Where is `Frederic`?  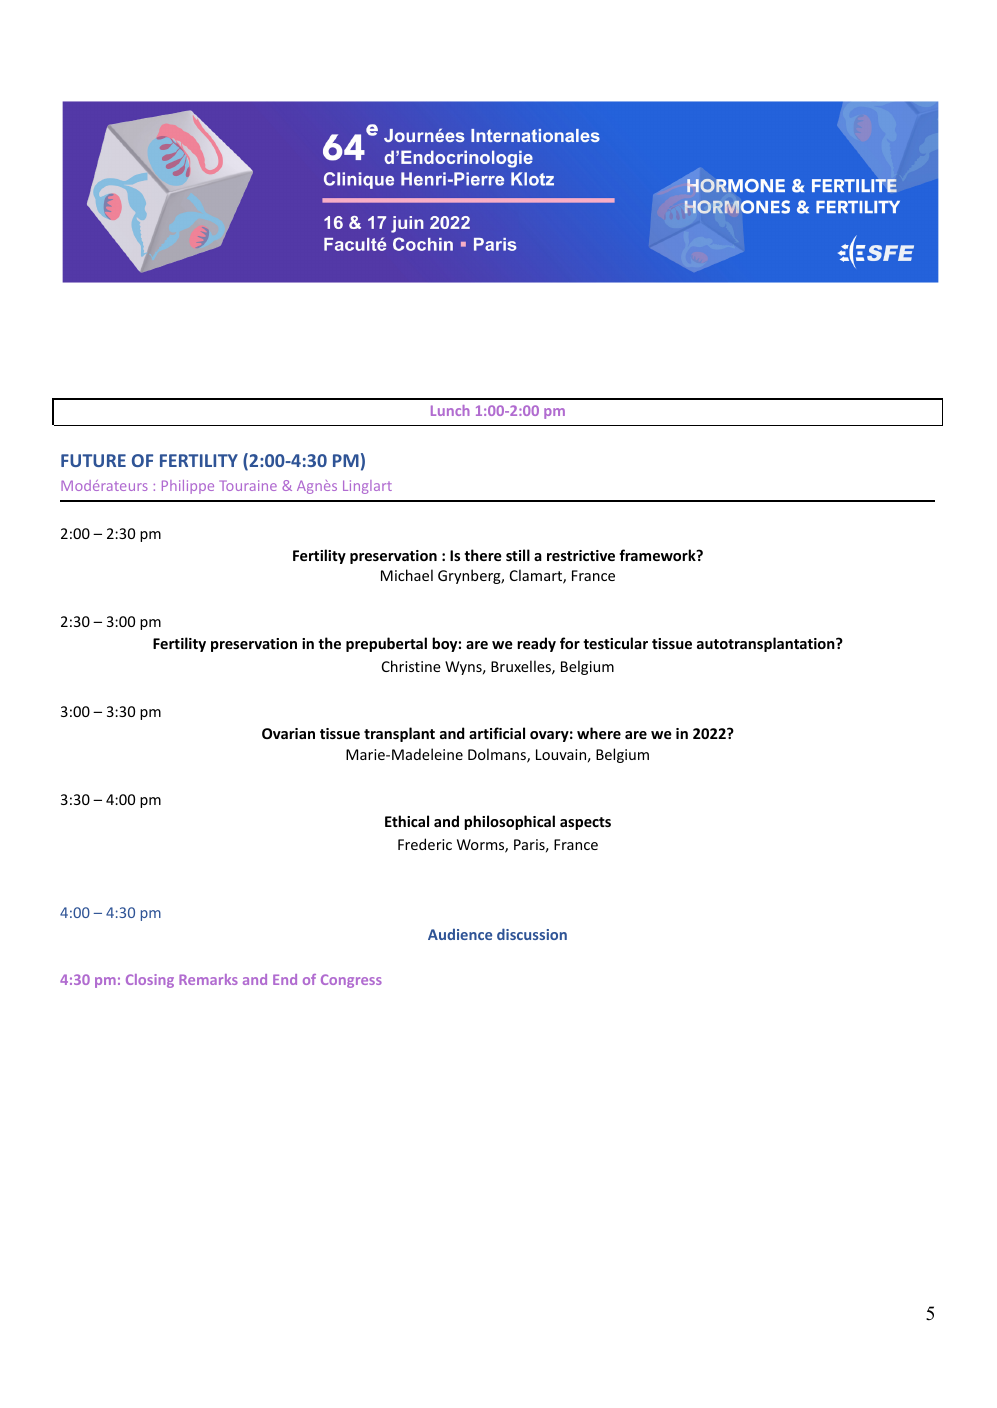 Frederic is located at coordinates (425, 844).
